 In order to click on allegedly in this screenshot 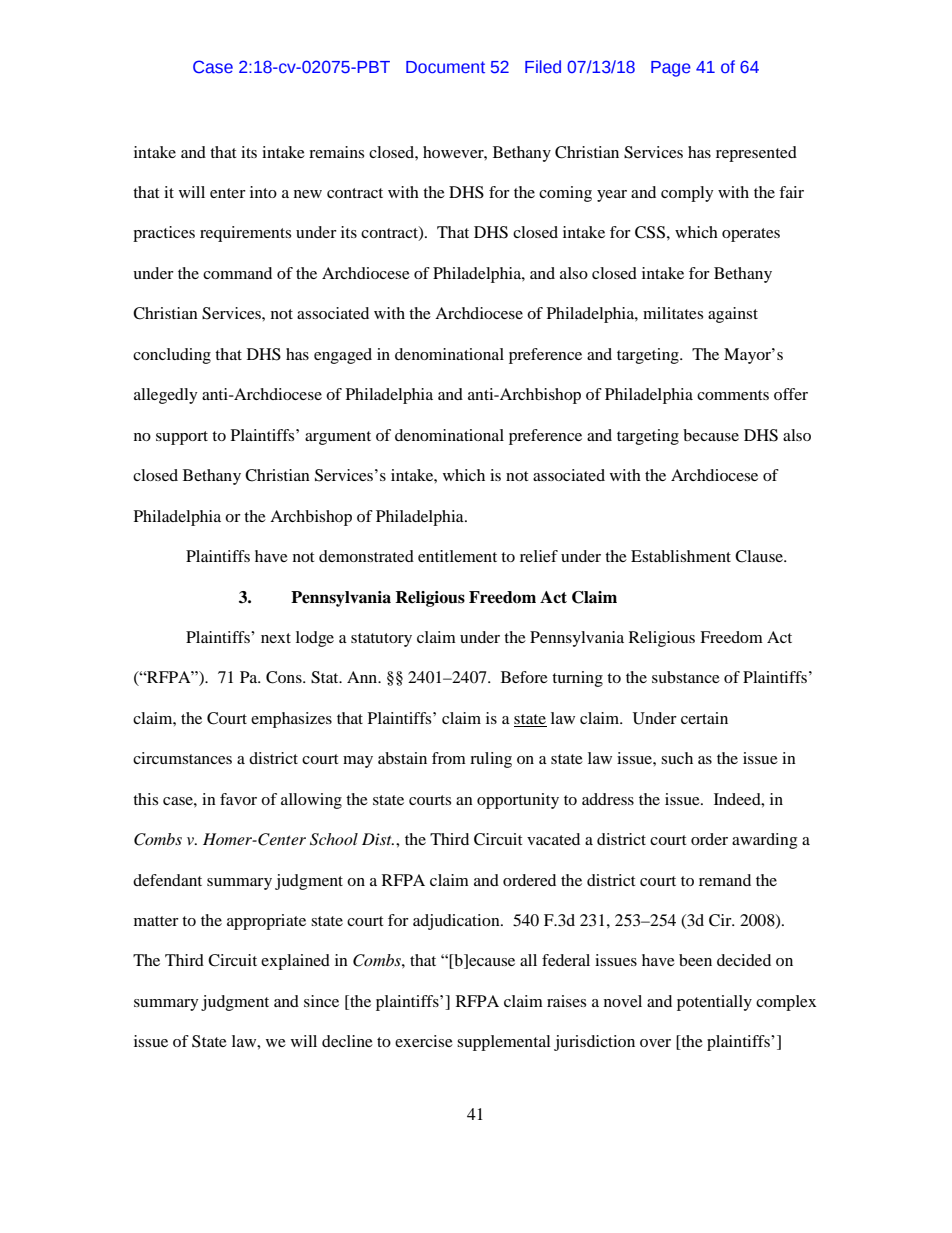, I will do `click(165, 396)`.
